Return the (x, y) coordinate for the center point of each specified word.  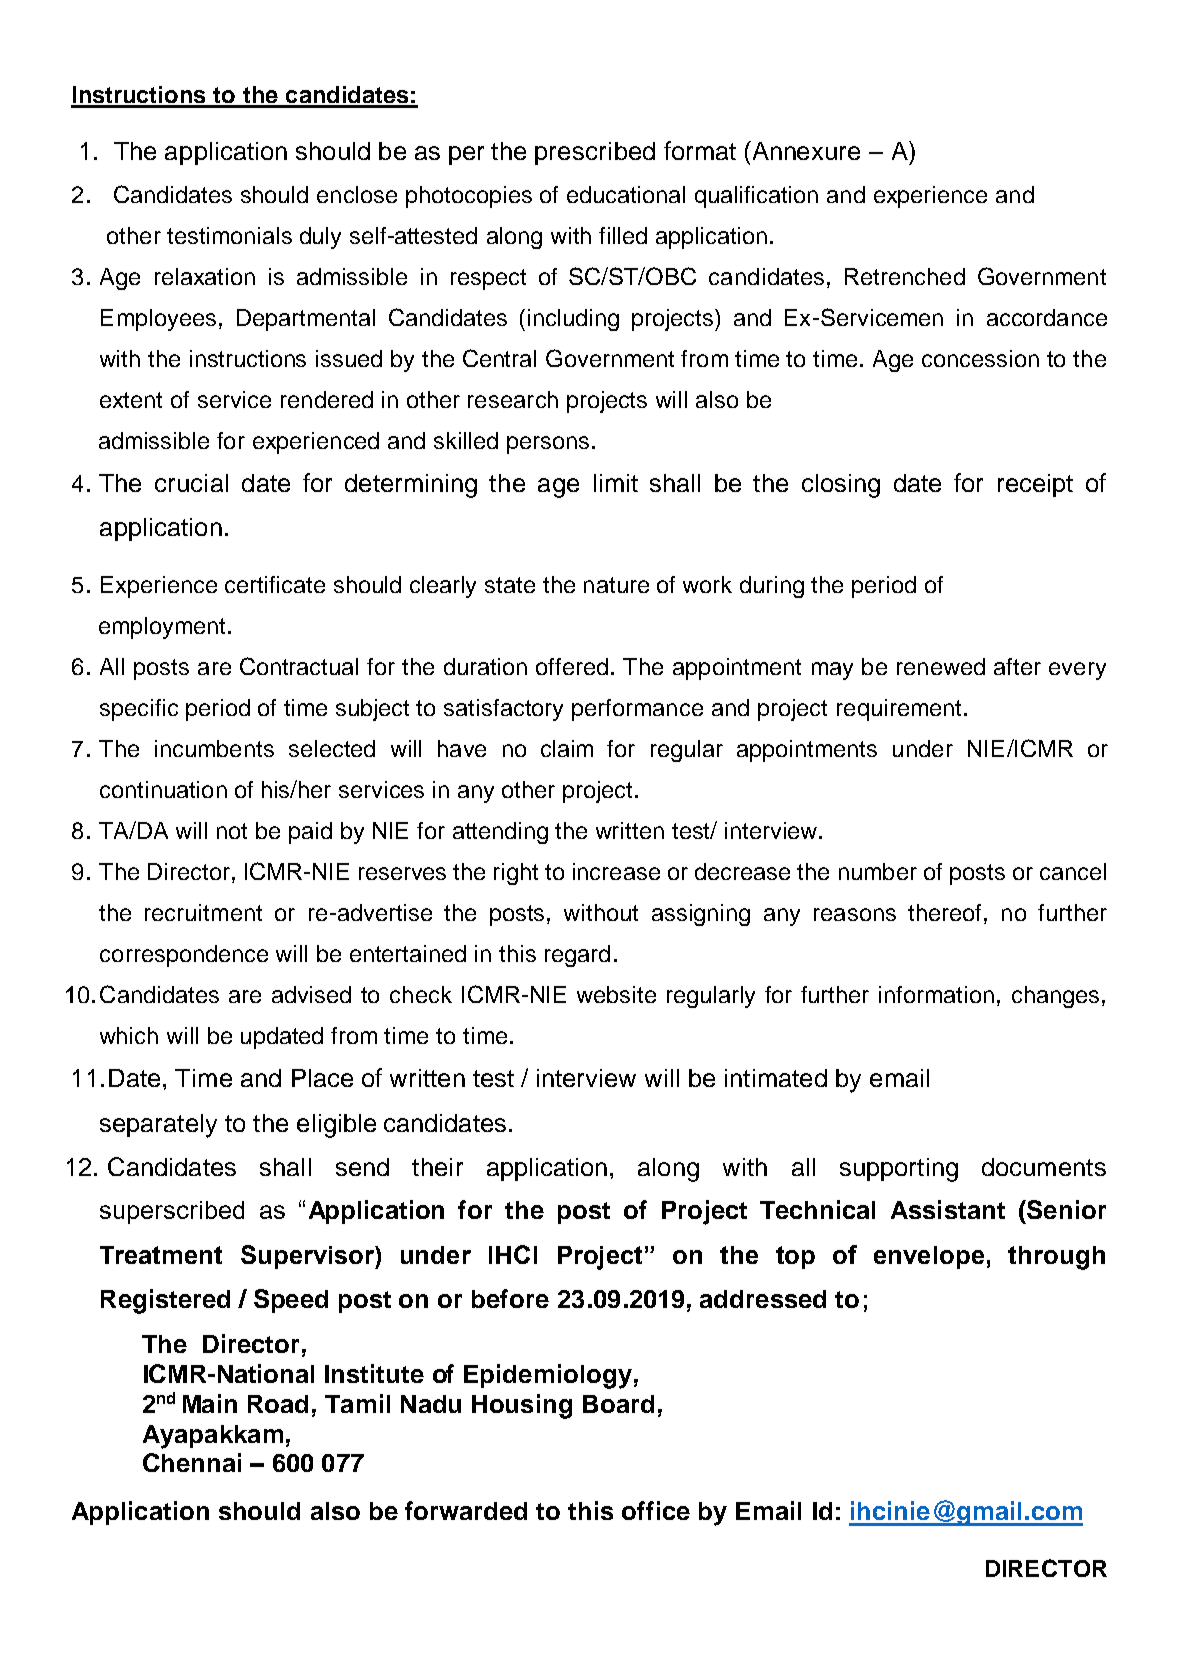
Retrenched (905, 276)
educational (626, 194)
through (1056, 1258)
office (656, 1510)
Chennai (192, 1462)
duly (320, 238)
